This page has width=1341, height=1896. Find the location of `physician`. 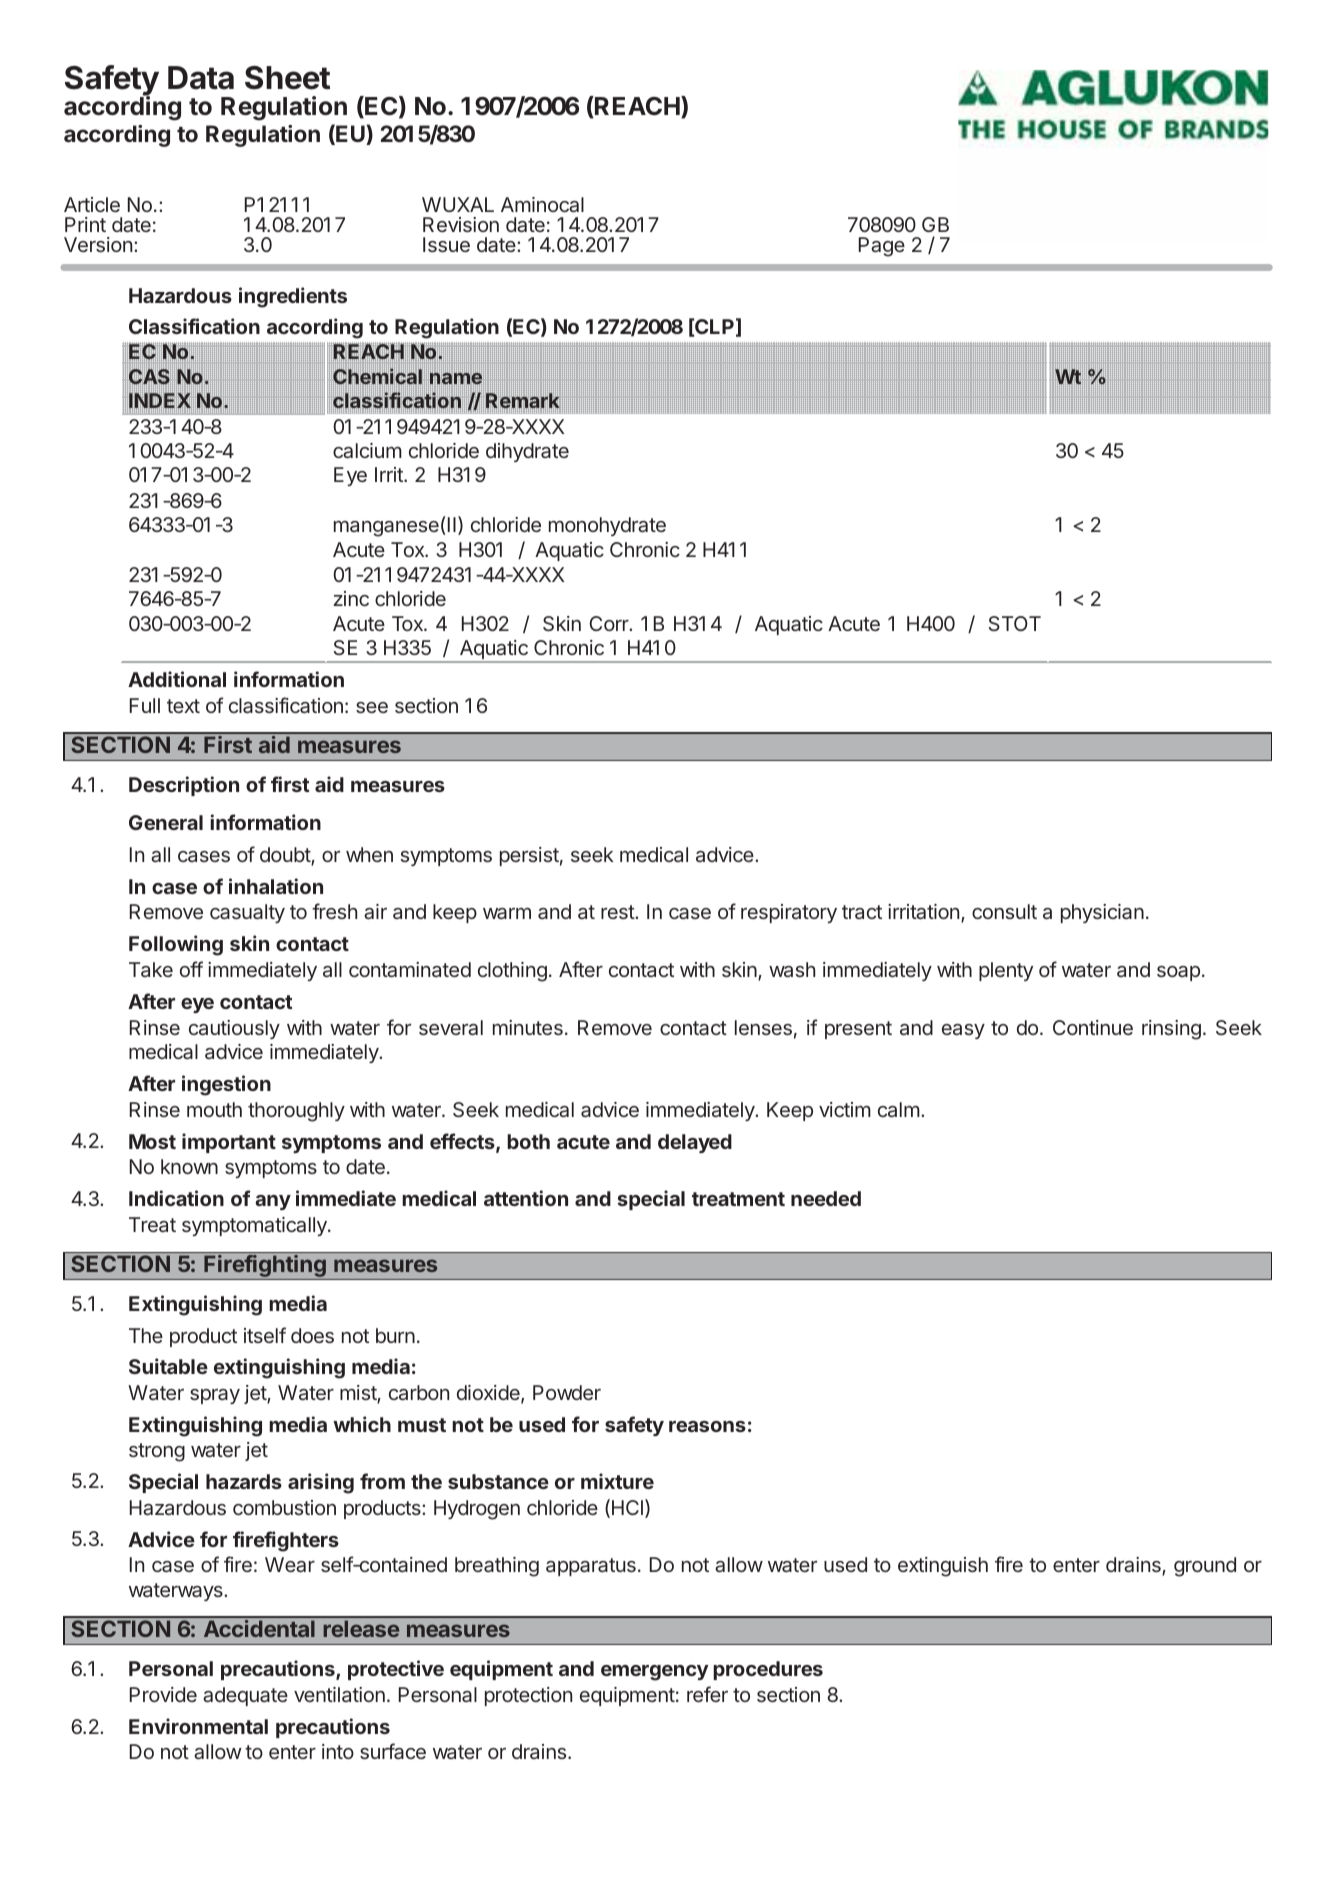

physician is located at coordinates (1102, 913).
